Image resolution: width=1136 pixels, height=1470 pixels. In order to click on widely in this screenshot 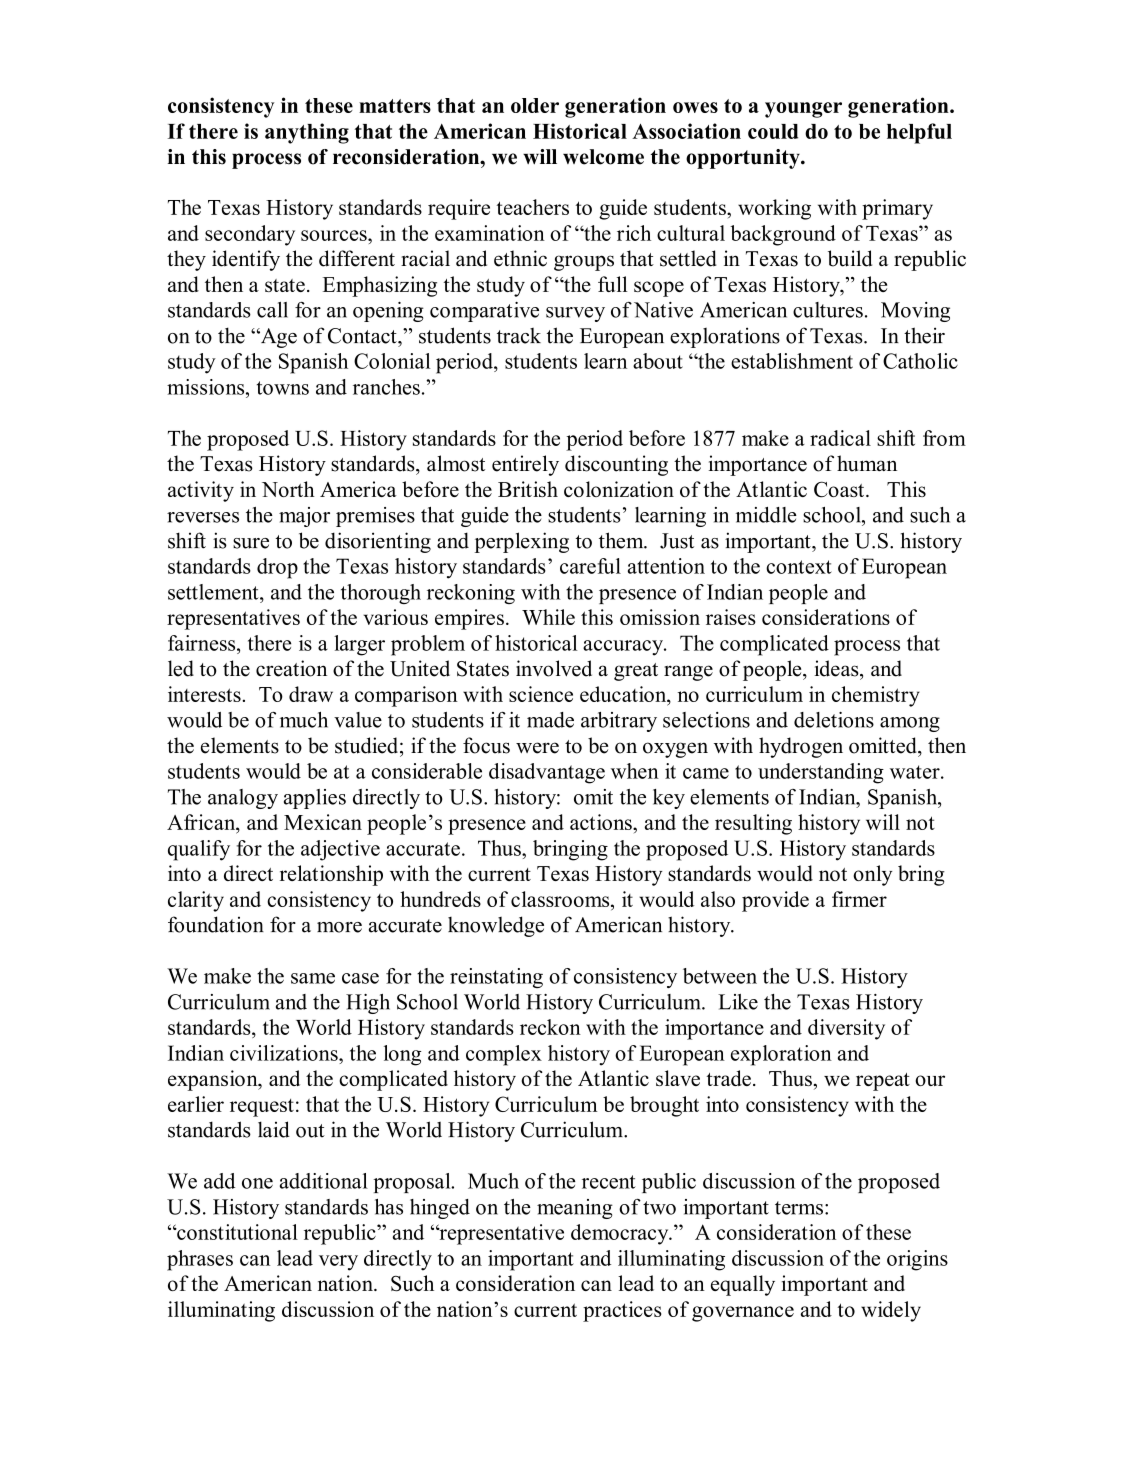, I will do `click(891, 1311)`.
